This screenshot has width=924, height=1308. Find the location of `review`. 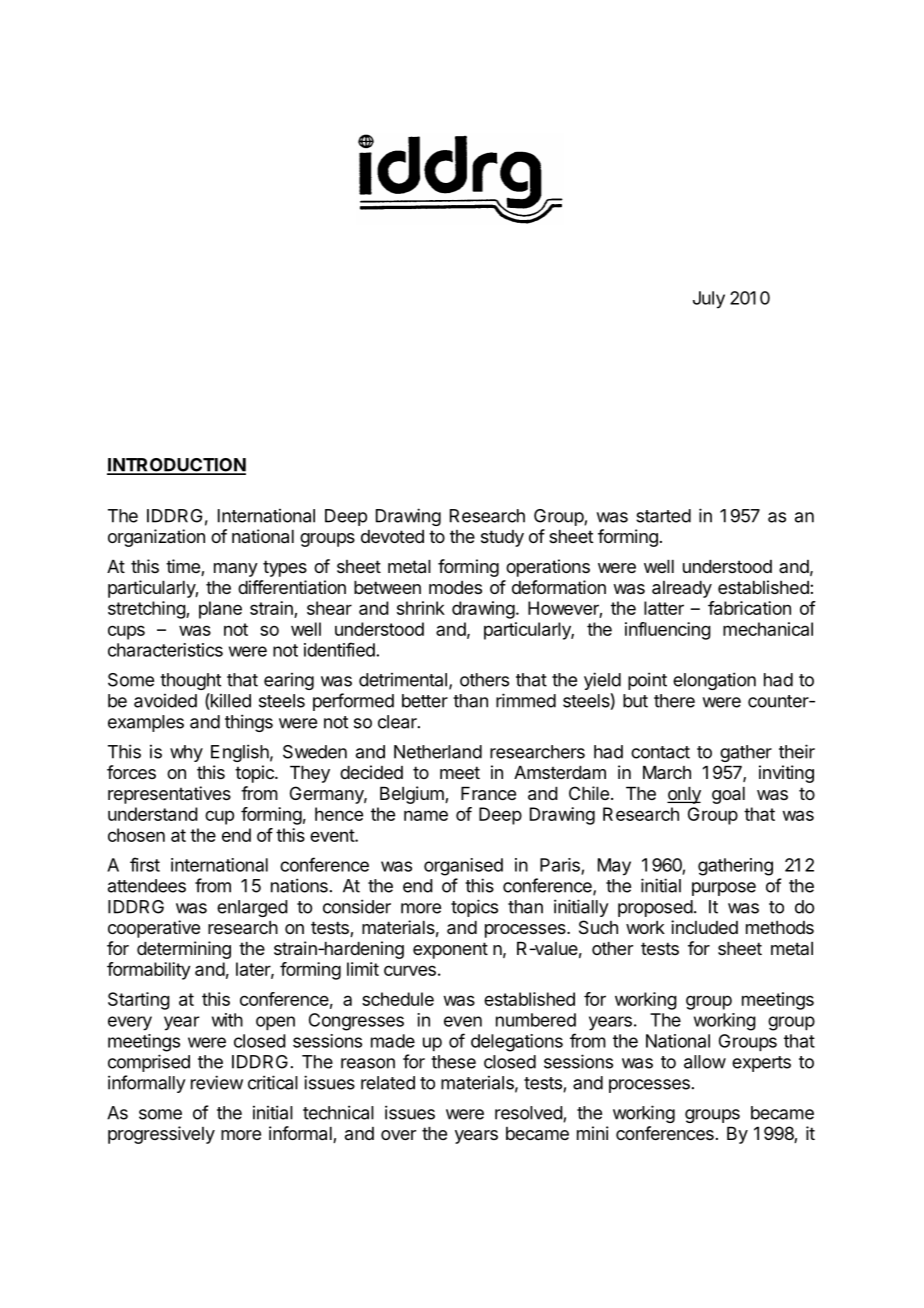

review is located at coordinates (217, 1082).
